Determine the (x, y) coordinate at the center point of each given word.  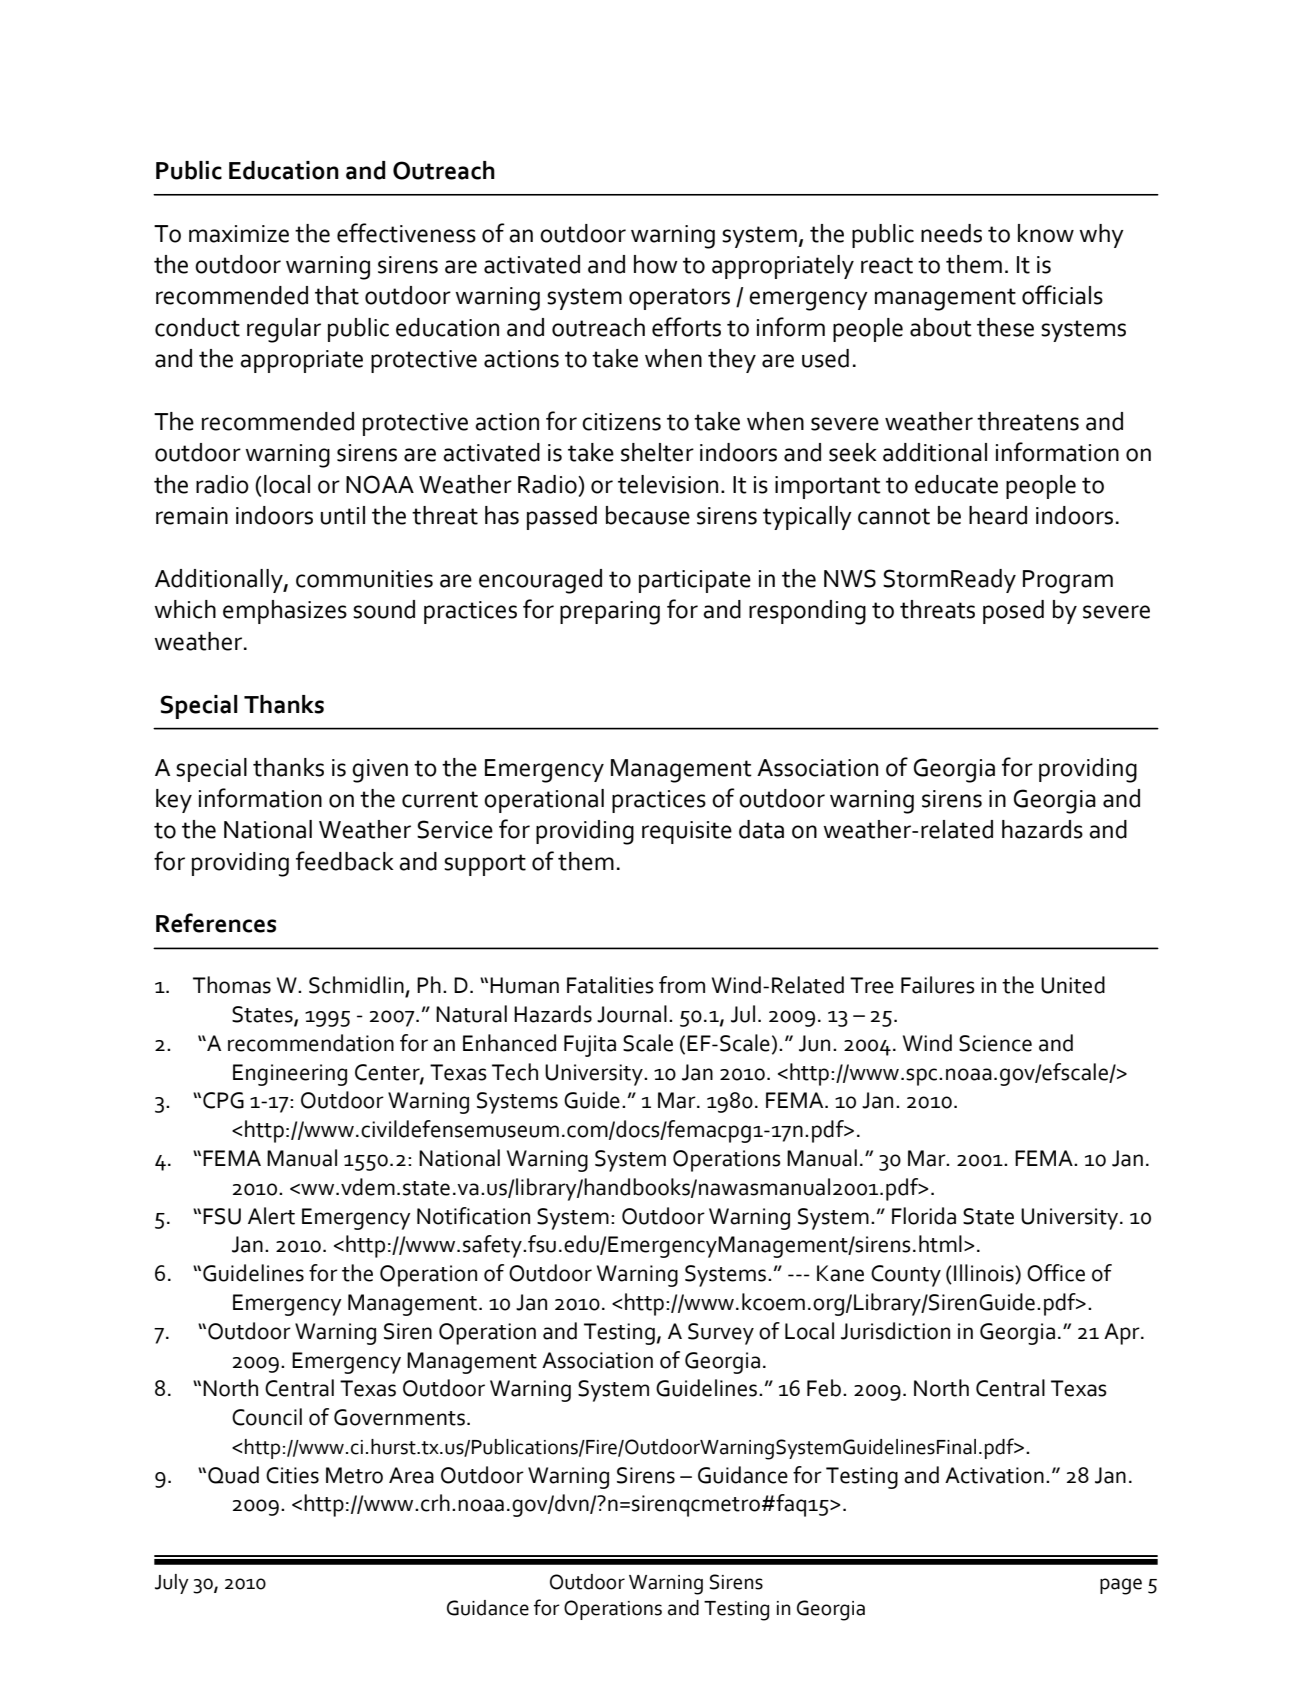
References (216, 923)
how (656, 264)
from (682, 985)
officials (1062, 295)
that (337, 295)
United (1073, 985)
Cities (292, 1475)
